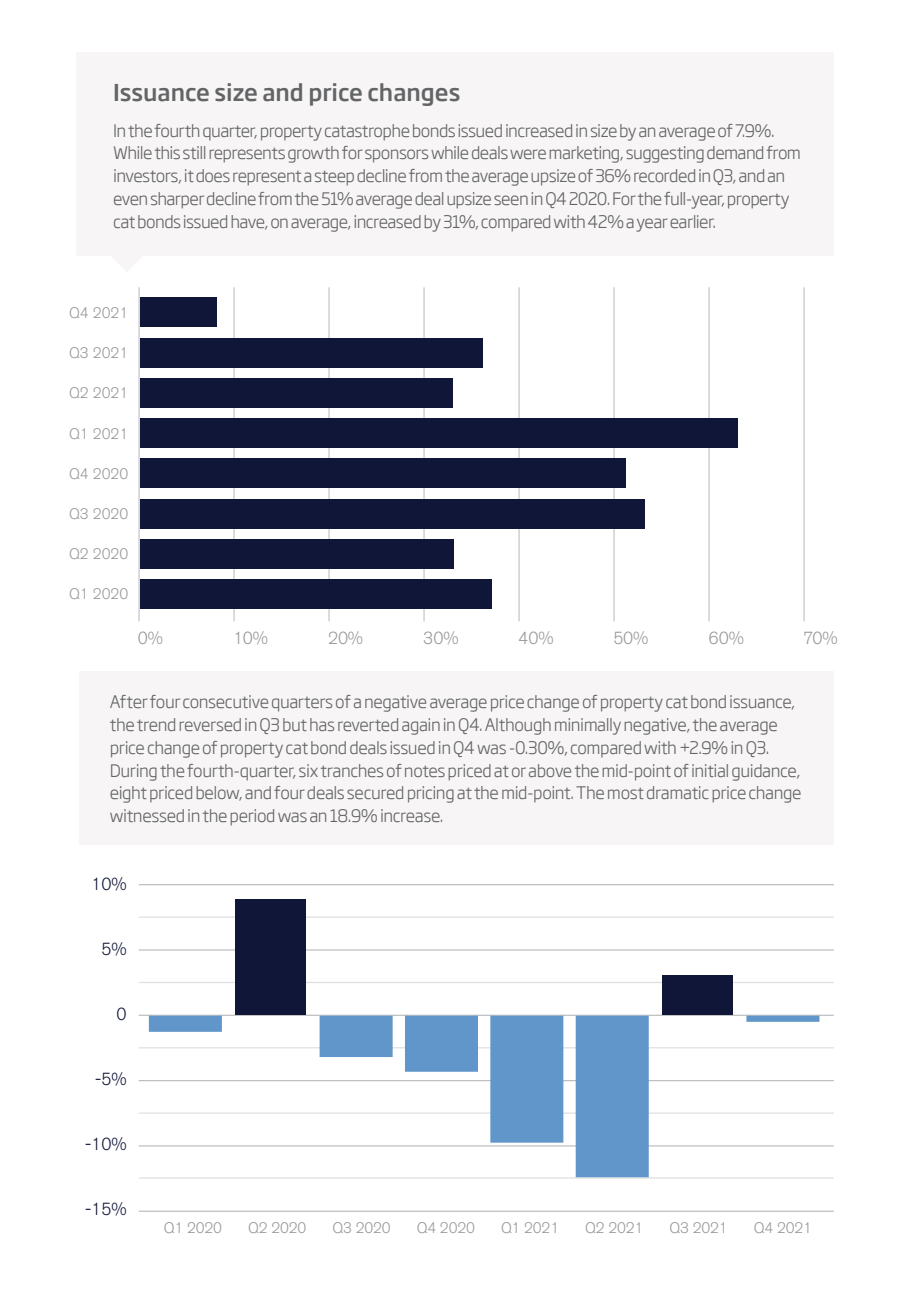 Image resolution: width=912 pixels, height=1290 pixels. Describe the element at coordinates (665, 154) in the screenshot. I see `suggesting` at that location.
